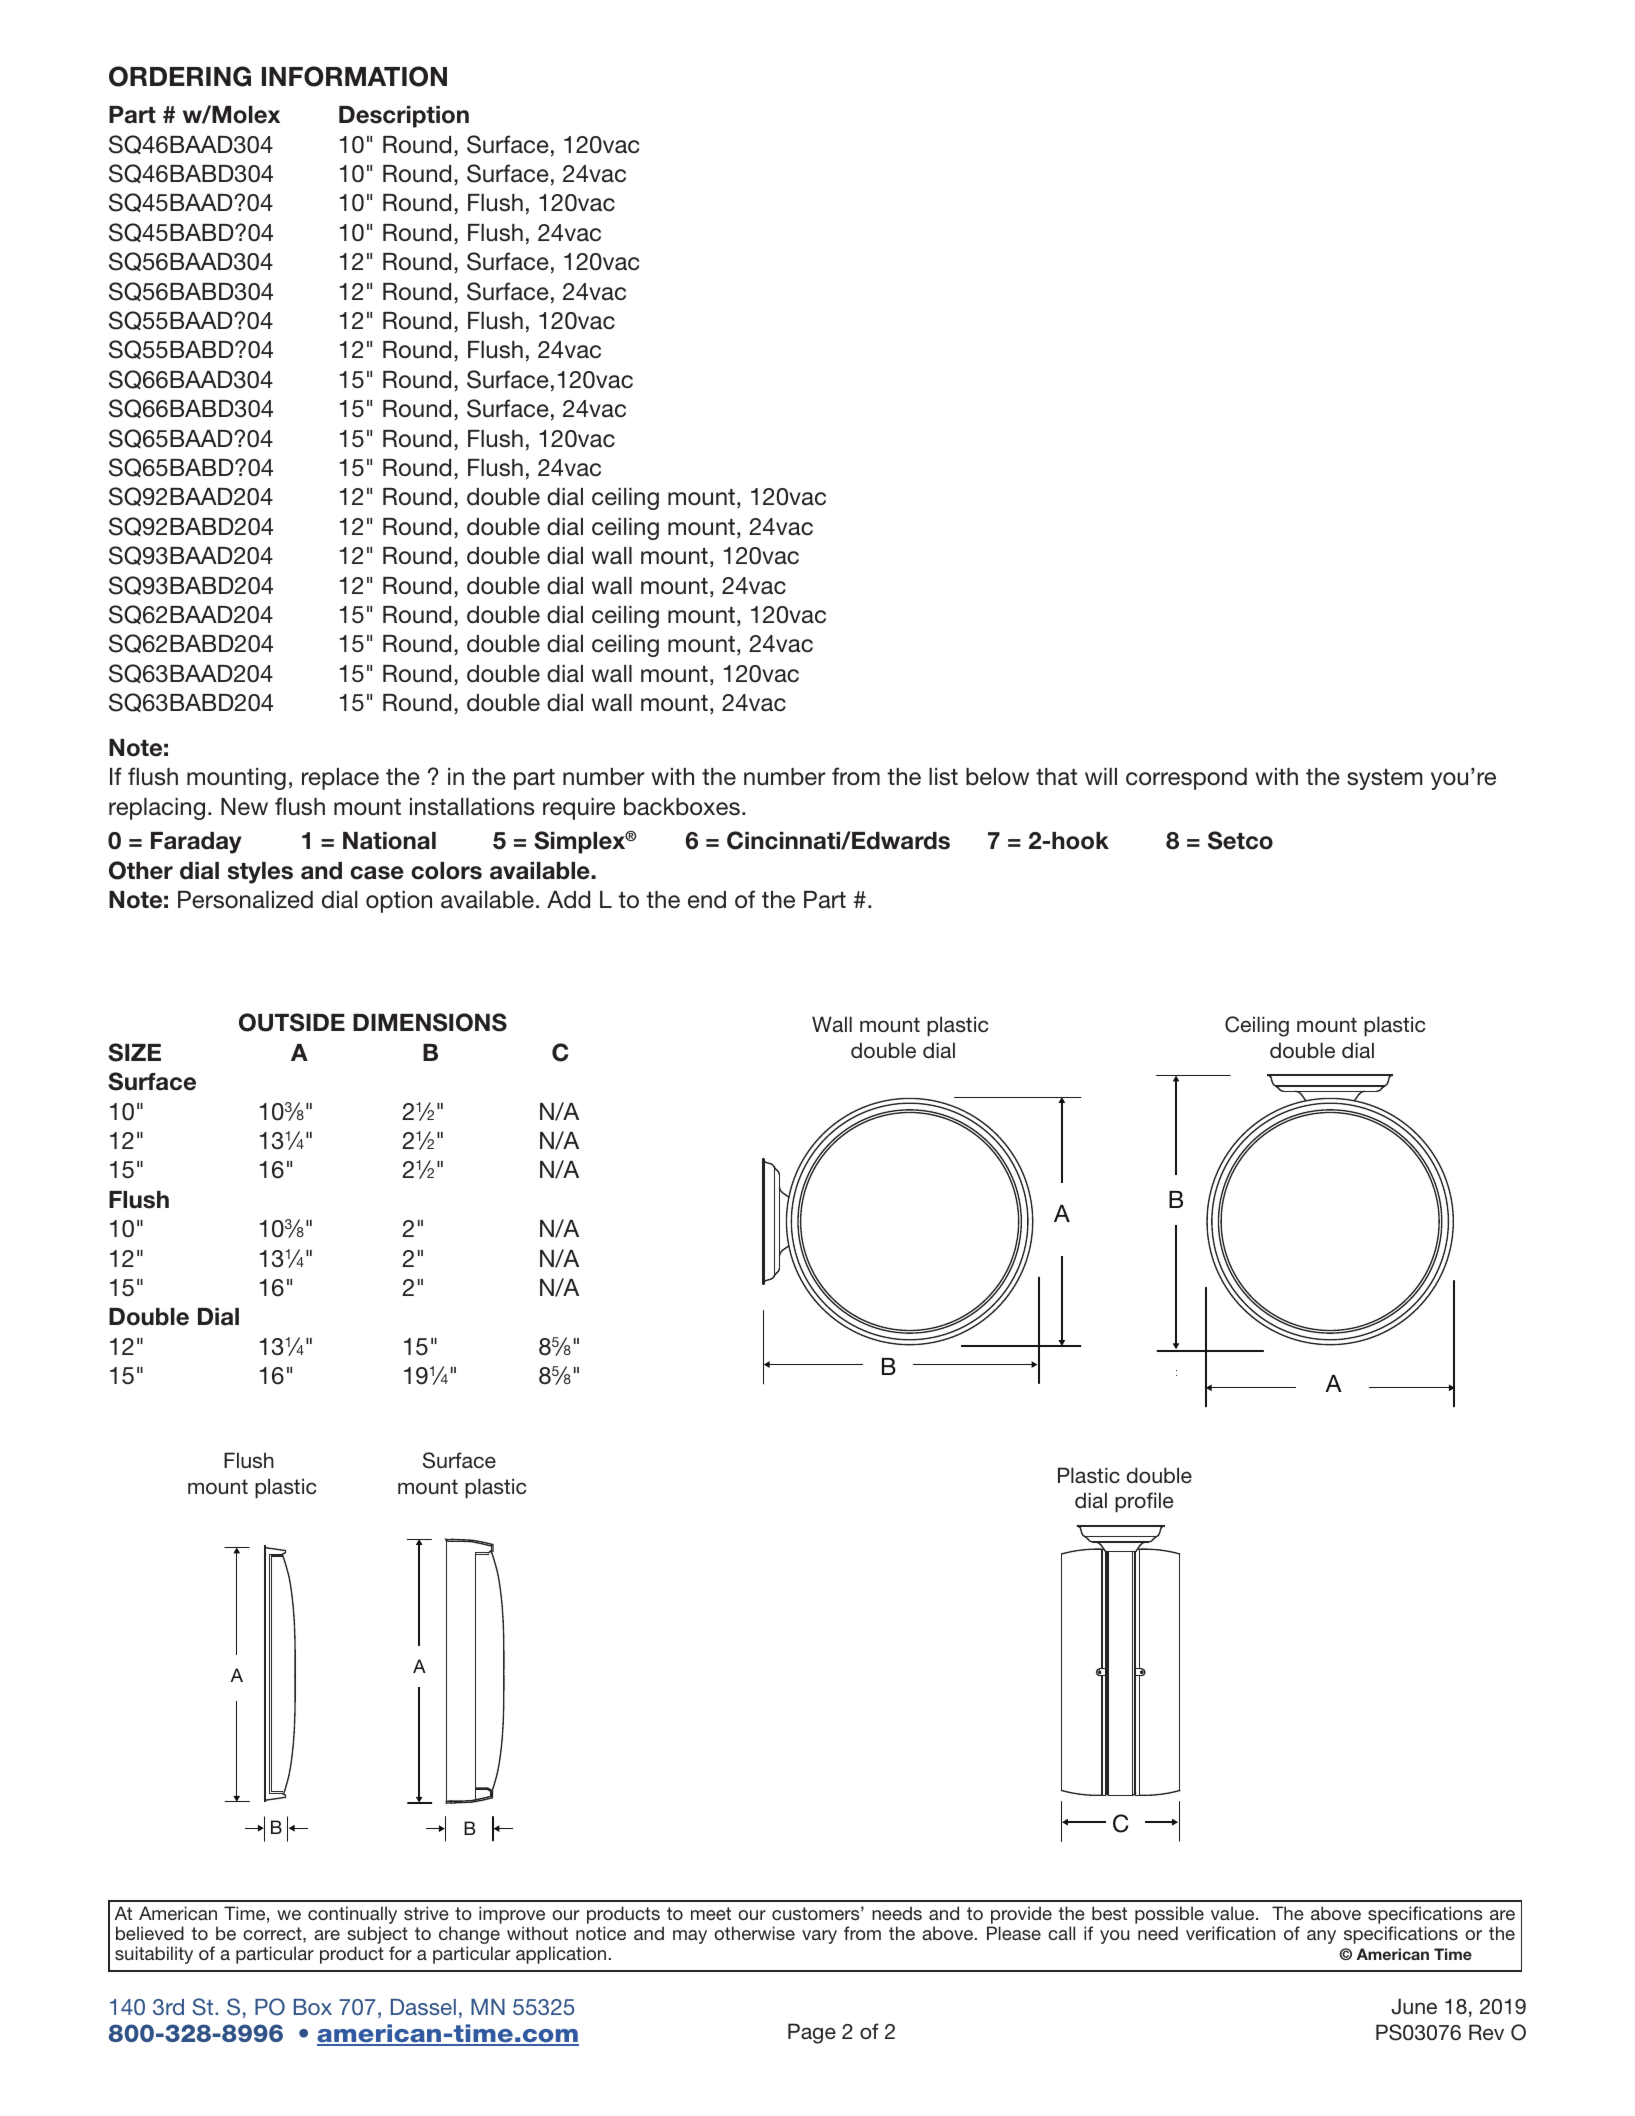  I want to click on end, so click(707, 900).
